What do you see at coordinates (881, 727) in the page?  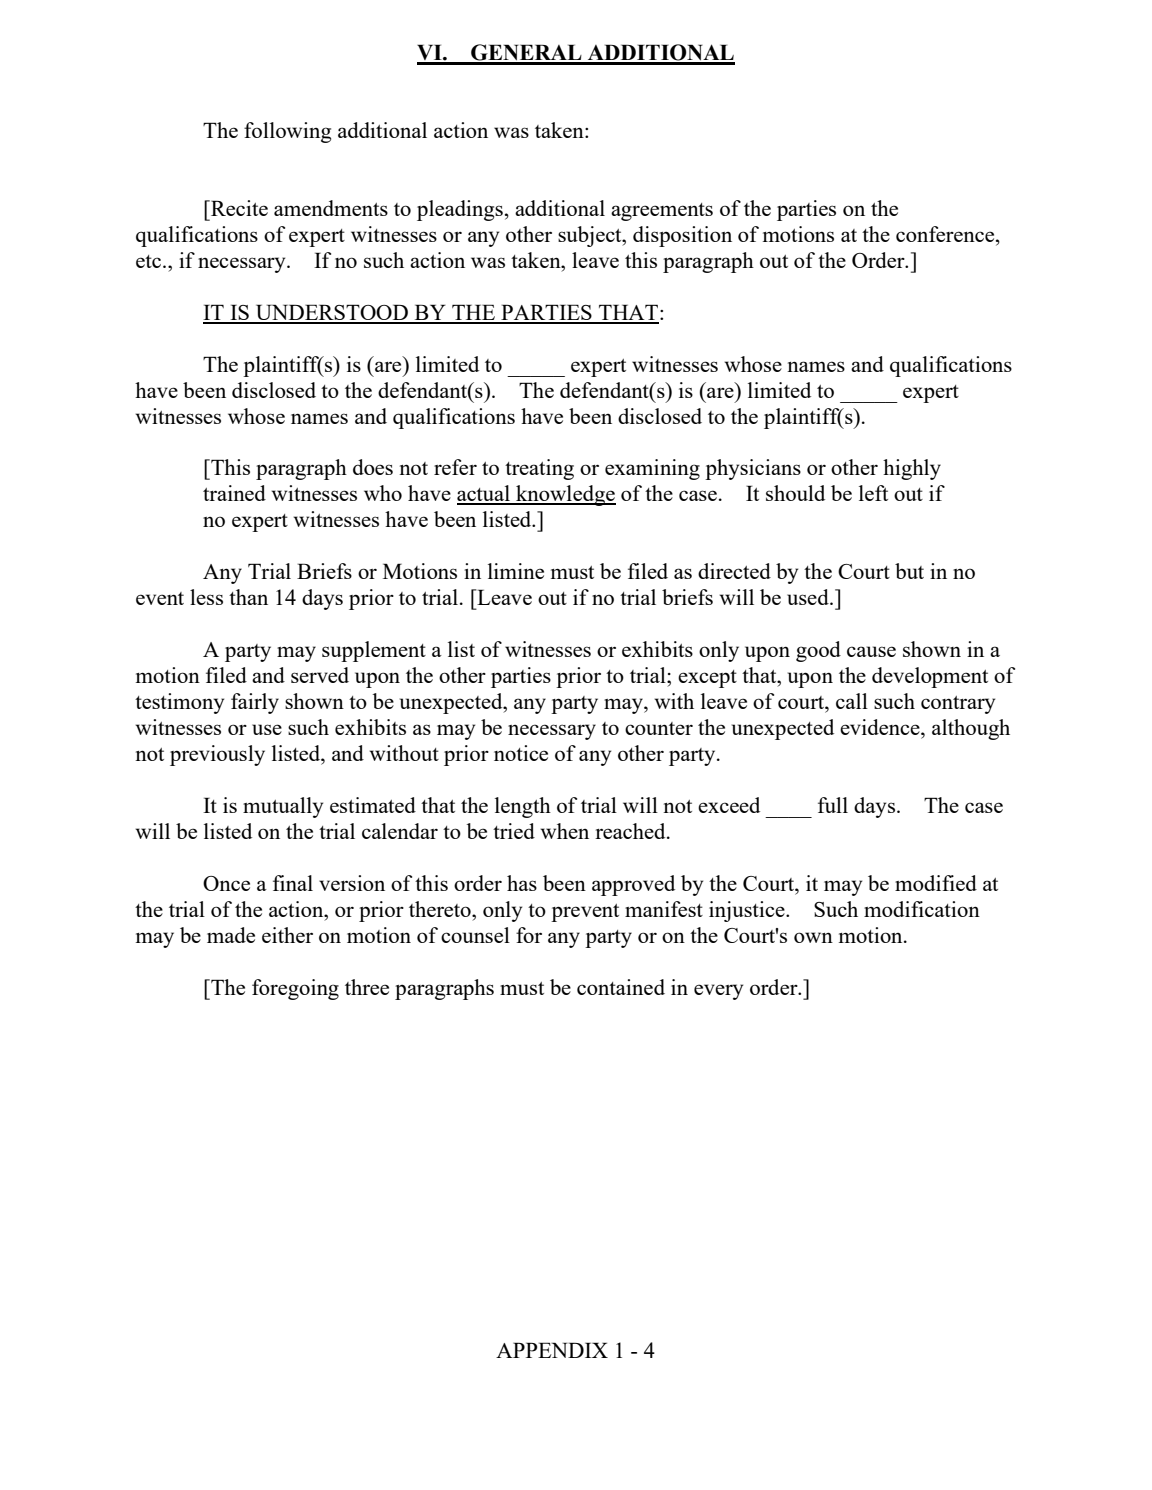 I see `evidence` at bounding box center [881, 727].
